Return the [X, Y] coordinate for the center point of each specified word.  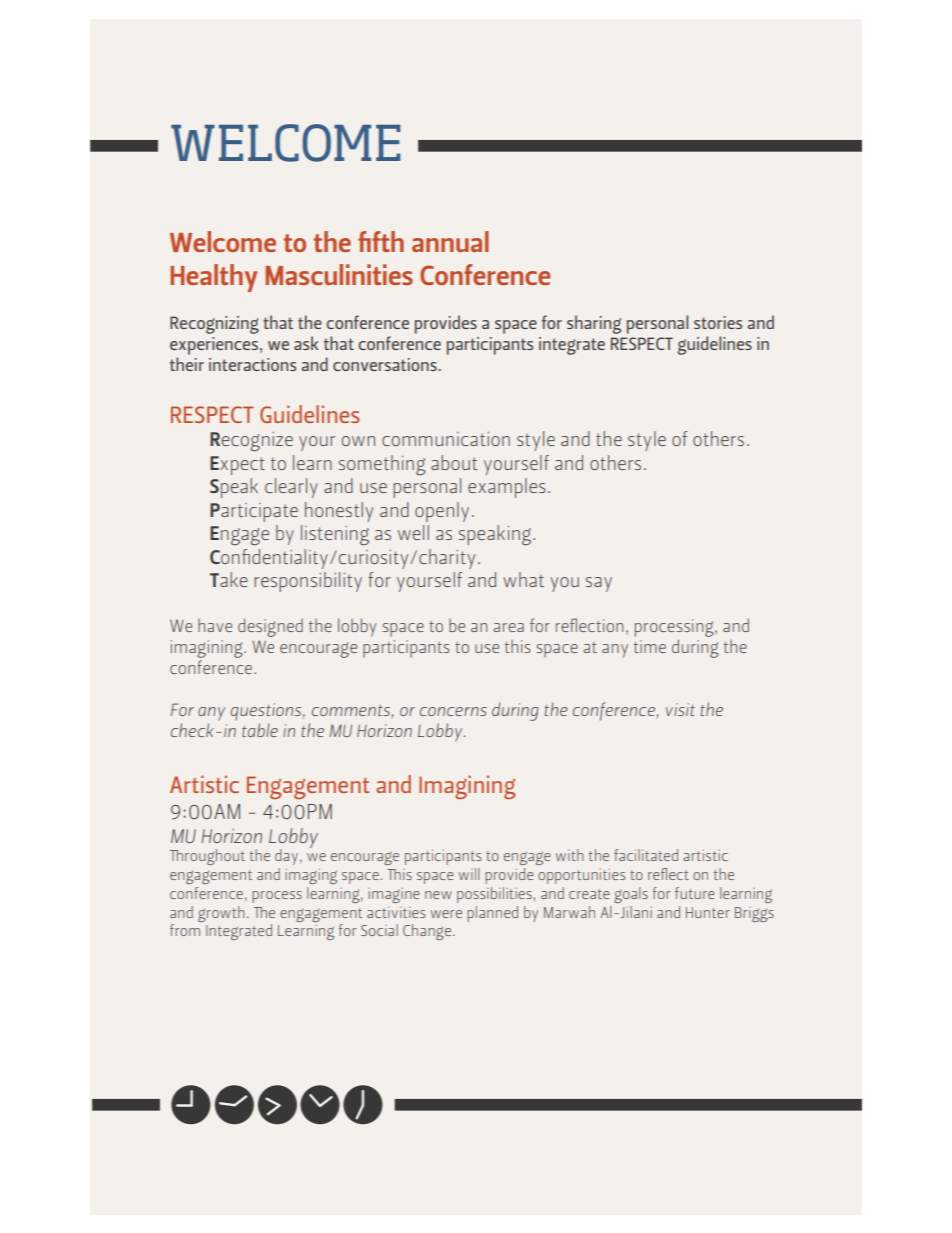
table [260, 730]
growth [221, 914]
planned [492, 914]
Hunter [708, 912]
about [454, 462]
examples [507, 488]
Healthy [213, 278]
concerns [453, 711]
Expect [237, 465]
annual [450, 241]
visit [680, 709]
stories [718, 322]
